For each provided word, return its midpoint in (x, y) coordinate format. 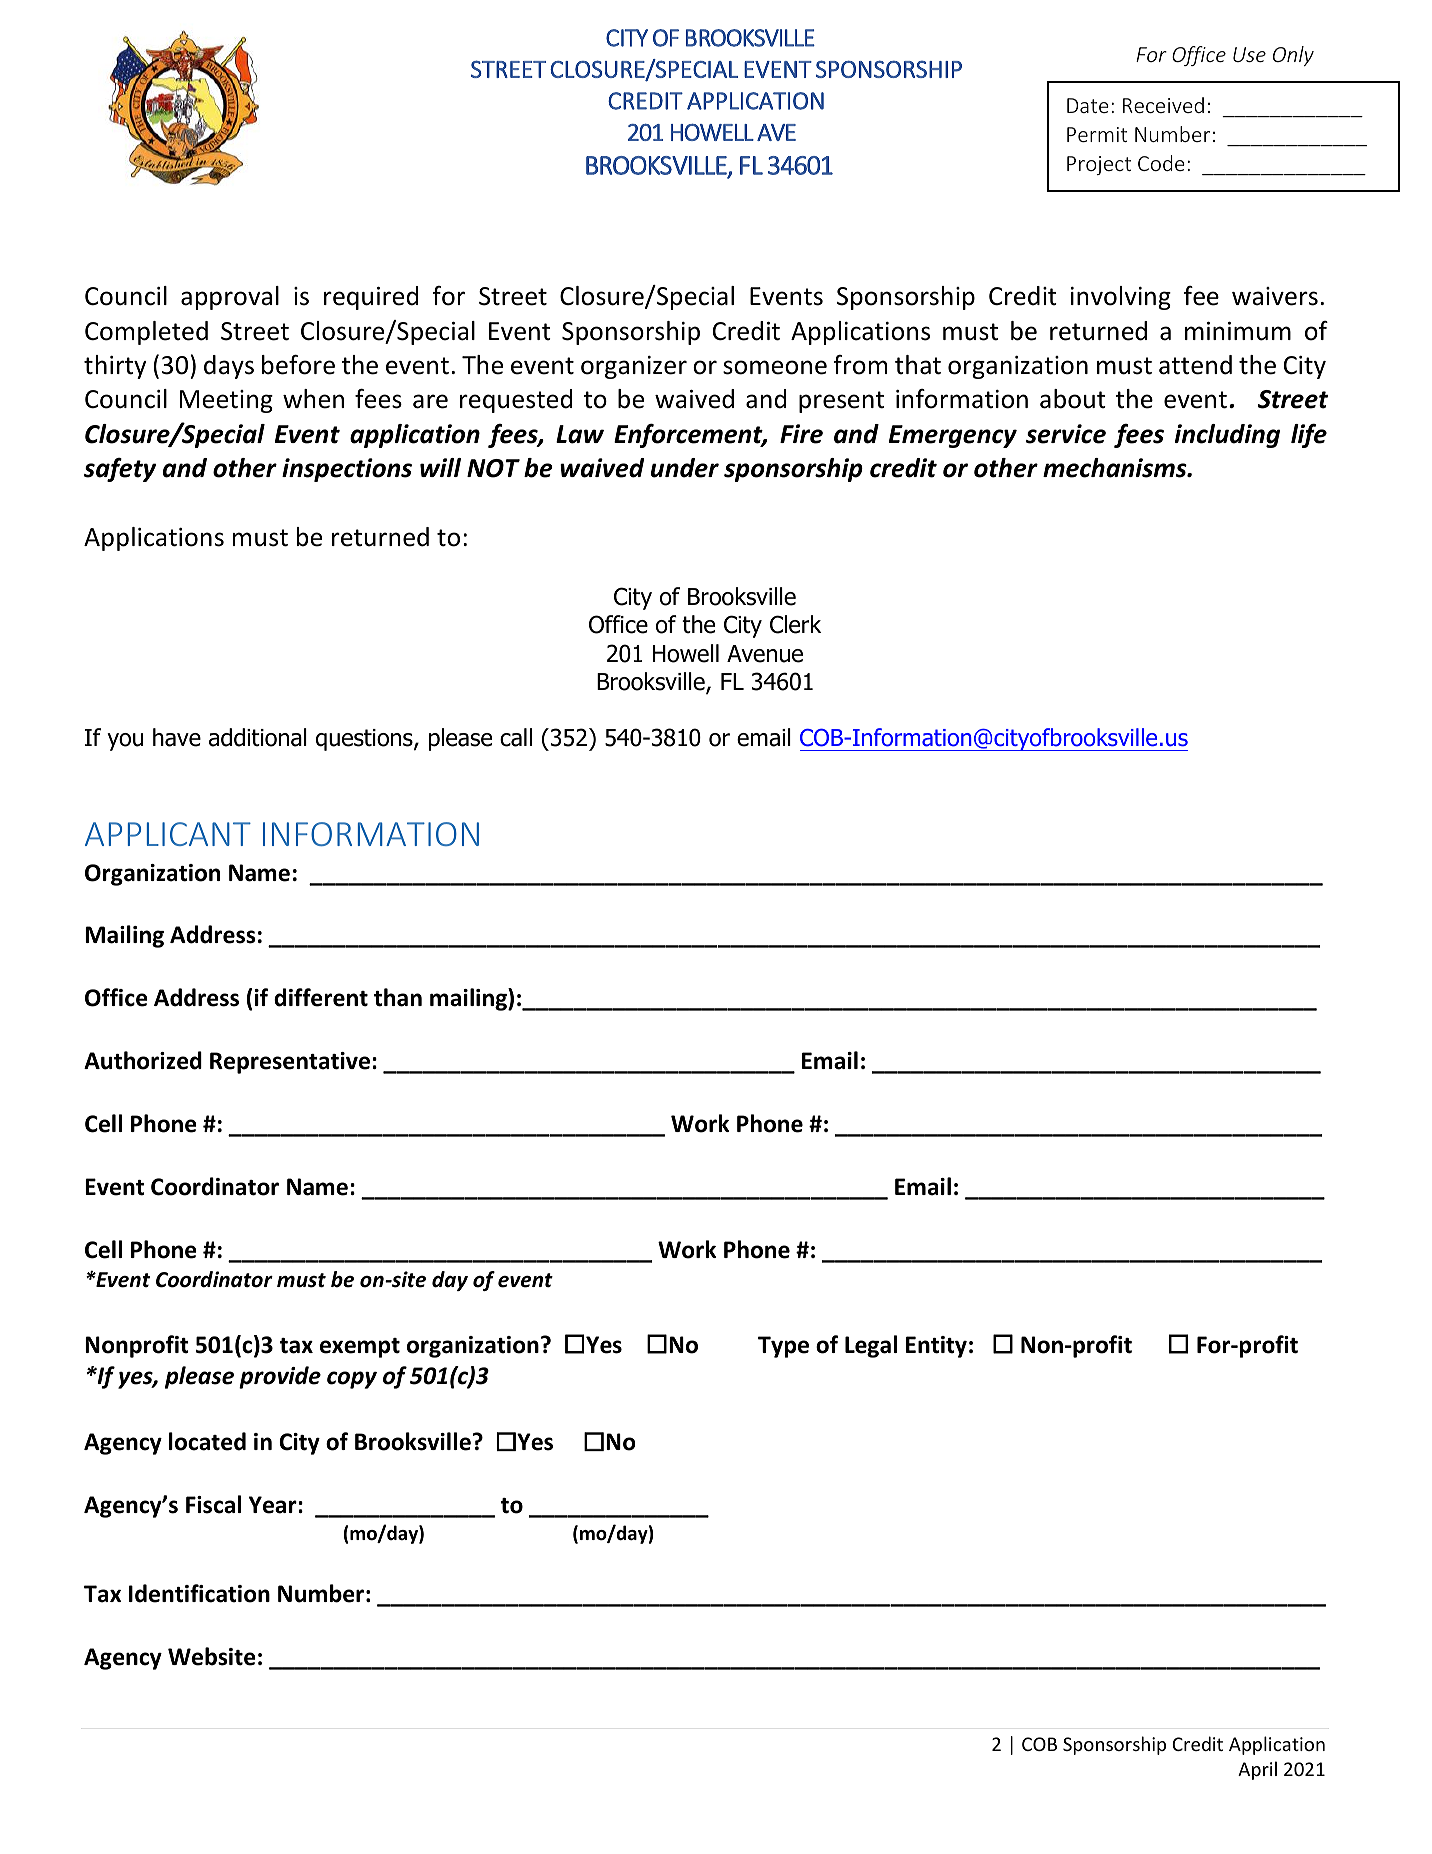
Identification (199, 1593)
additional (258, 737)
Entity (936, 1347)
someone (775, 367)
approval (230, 298)
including (1227, 436)
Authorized (143, 1060)
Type (783, 1347)
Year (274, 1505)
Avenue (765, 654)
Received (1163, 105)
